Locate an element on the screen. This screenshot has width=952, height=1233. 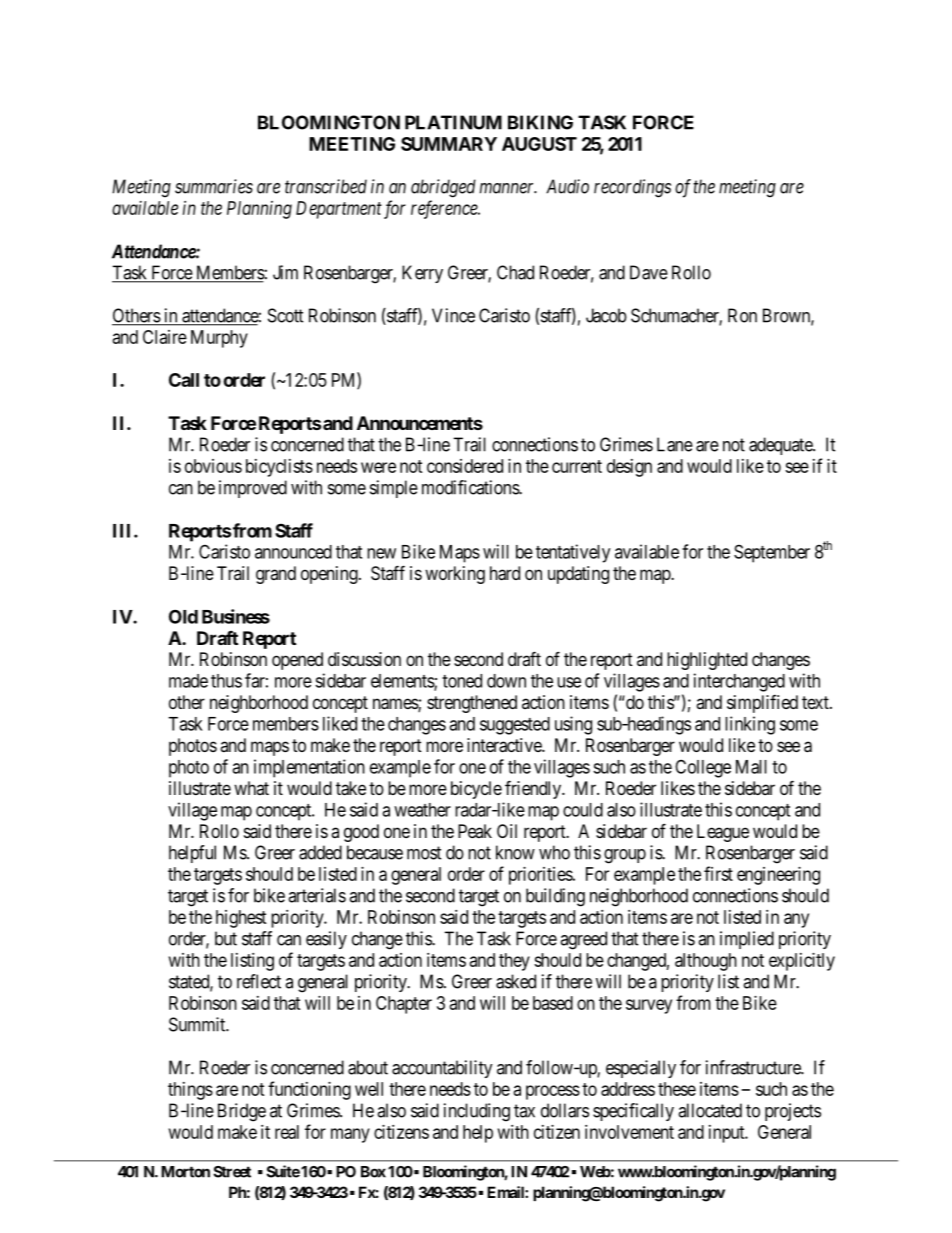
recordings is located at coordinates (632, 188).
